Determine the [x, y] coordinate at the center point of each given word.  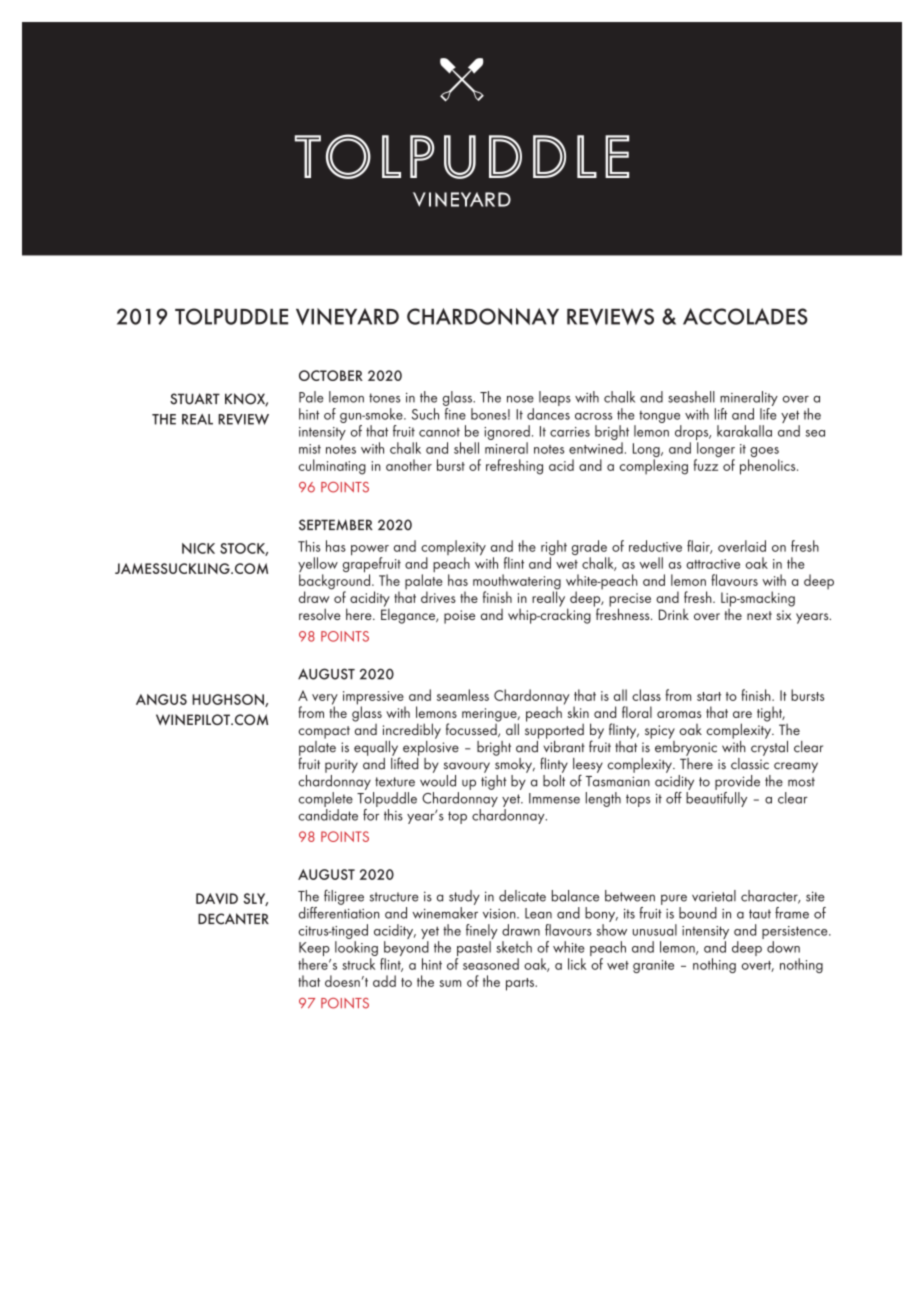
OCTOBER [331, 375]
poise [459, 617]
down [783, 947]
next [759, 615]
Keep [314, 950]
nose [520, 399]
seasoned [491, 964]
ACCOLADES [745, 316]
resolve [320, 614]
